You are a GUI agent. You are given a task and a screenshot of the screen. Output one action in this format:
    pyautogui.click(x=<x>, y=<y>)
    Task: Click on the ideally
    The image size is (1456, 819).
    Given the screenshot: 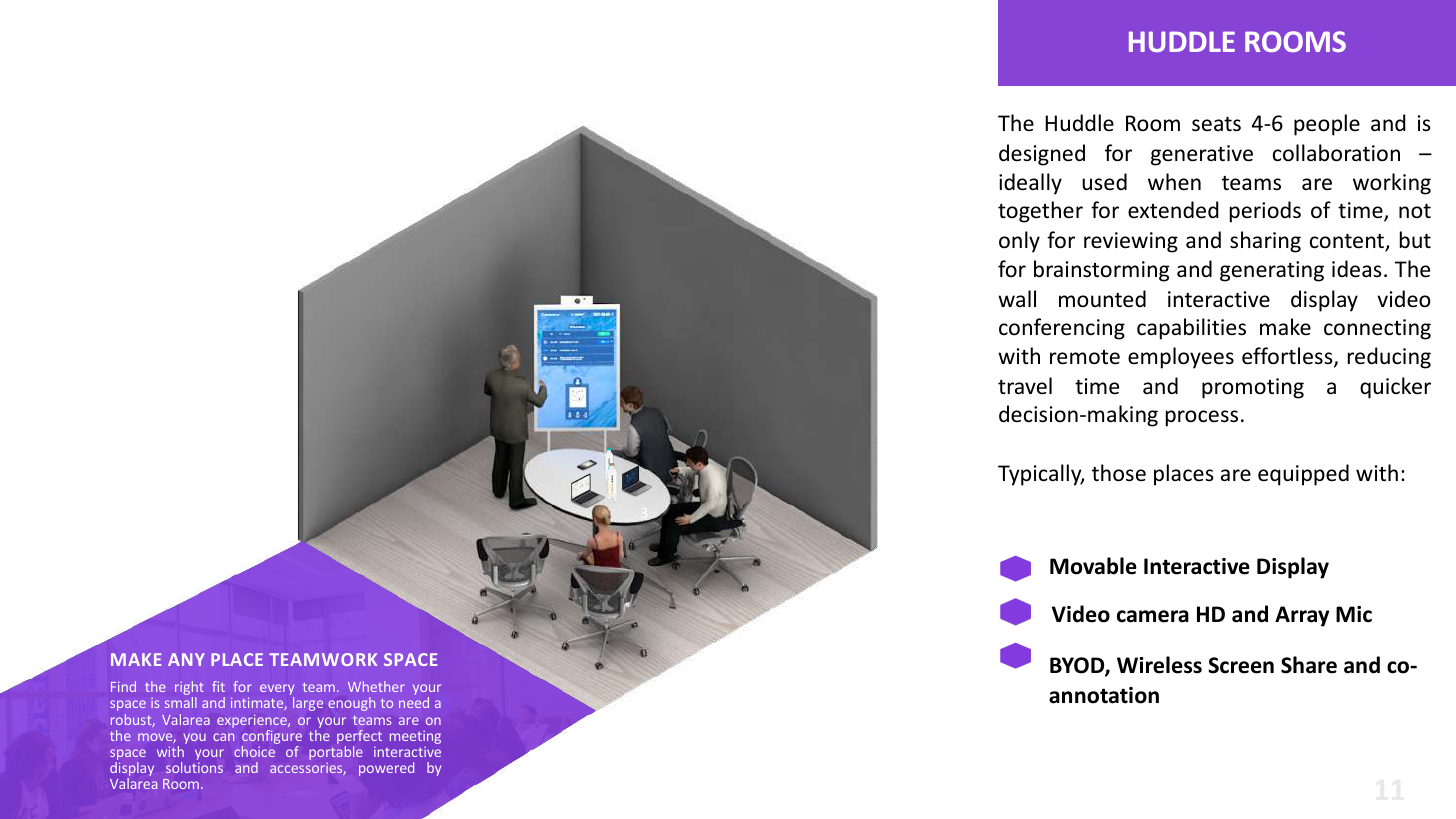 What is the action you would take?
    pyautogui.click(x=1030, y=184)
